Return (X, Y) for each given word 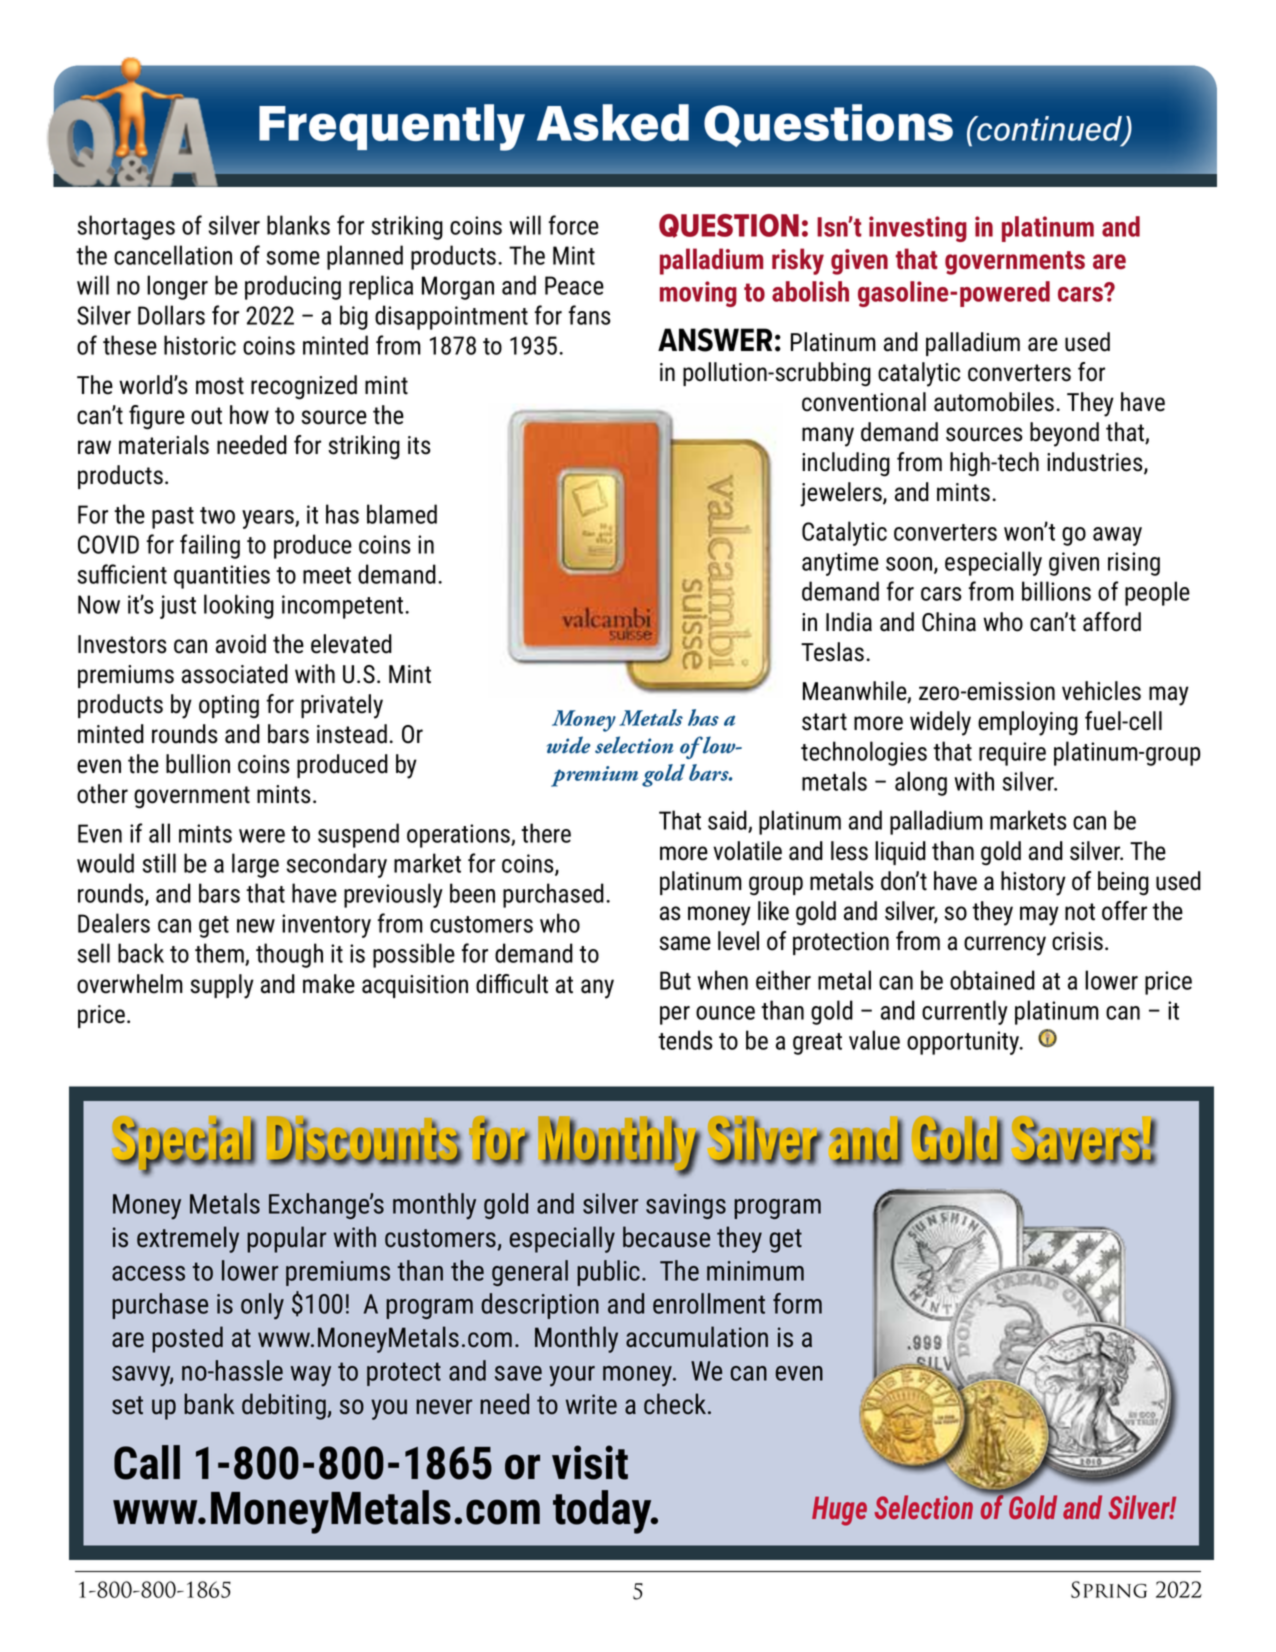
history (1033, 883)
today (603, 1512)
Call (147, 1462)
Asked (613, 122)
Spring (1109, 1589)
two (217, 515)
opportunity (964, 1043)
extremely (188, 1239)
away (1117, 536)
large (255, 865)
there (546, 833)
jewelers (842, 494)
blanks (298, 225)
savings (686, 1206)
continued (1050, 129)
